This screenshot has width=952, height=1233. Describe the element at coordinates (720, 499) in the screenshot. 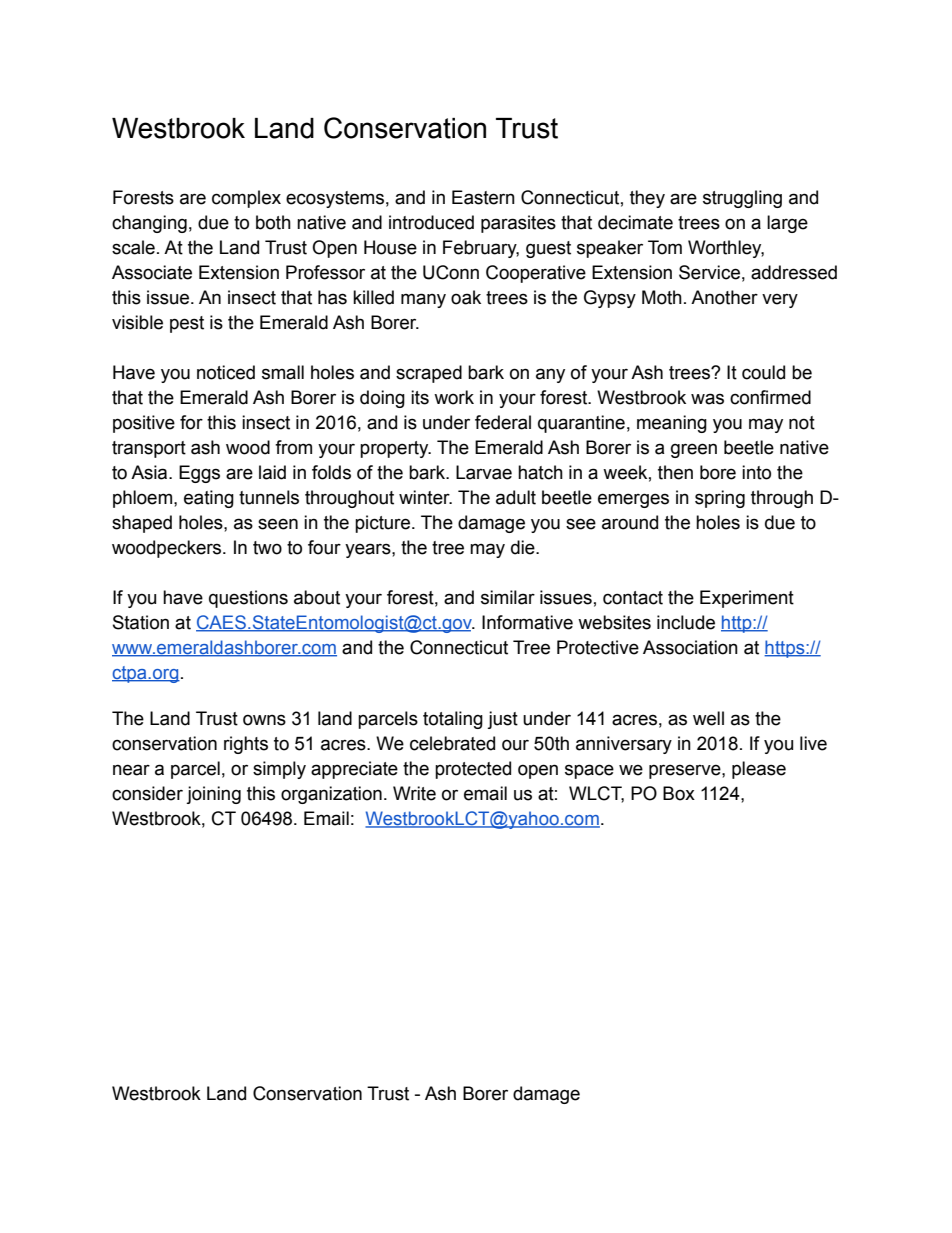

I see `spring` at that location.
